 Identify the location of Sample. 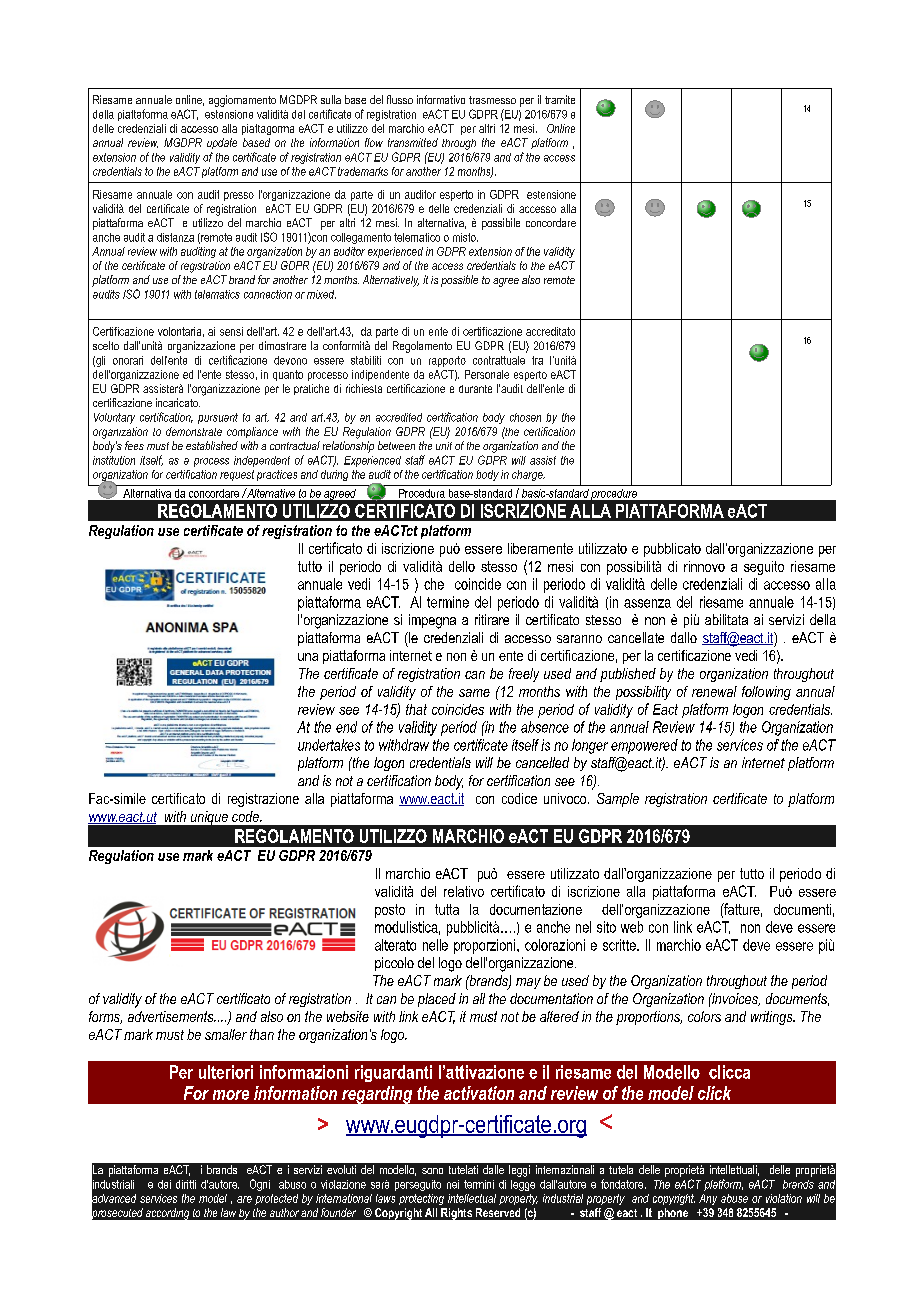
(618, 800).
